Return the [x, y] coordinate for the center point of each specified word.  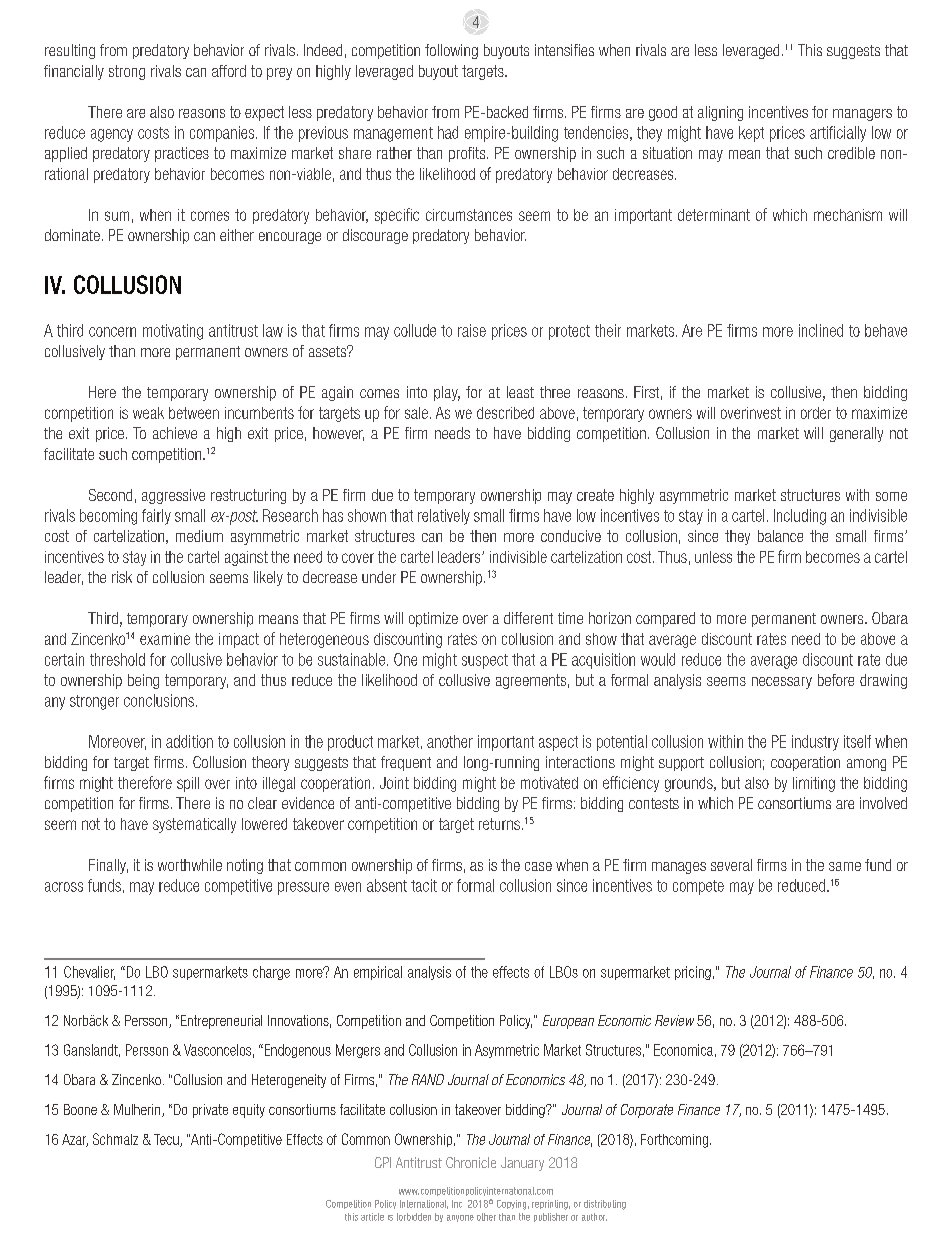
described [505, 413]
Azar [75, 1140]
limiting [814, 784]
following [451, 51]
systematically [194, 825]
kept [751, 134]
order [816, 413]
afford [229, 71]
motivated [549, 783]
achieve [175, 433]
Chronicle [471, 1162]
